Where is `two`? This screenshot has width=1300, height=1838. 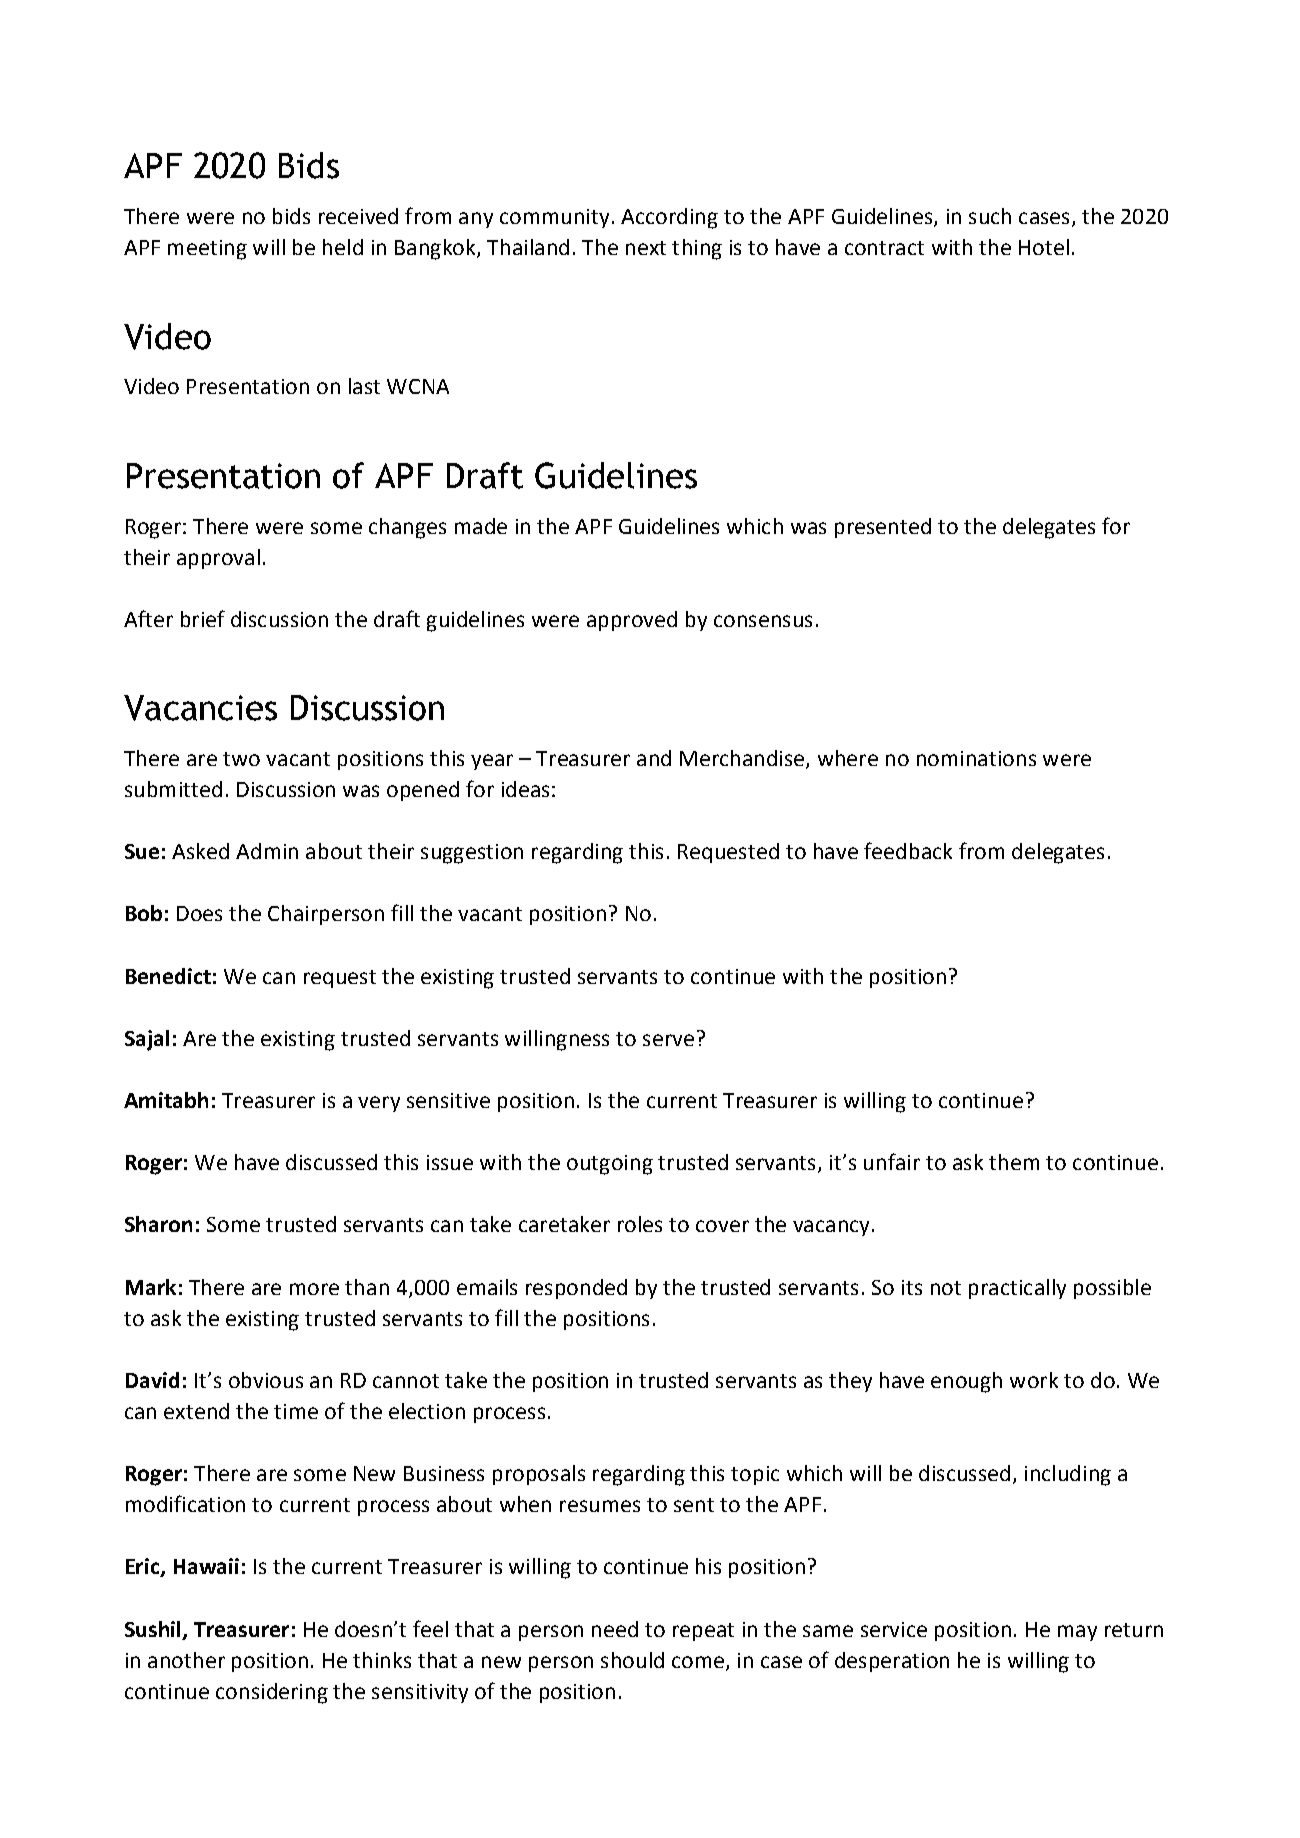 two is located at coordinates (241, 759).
